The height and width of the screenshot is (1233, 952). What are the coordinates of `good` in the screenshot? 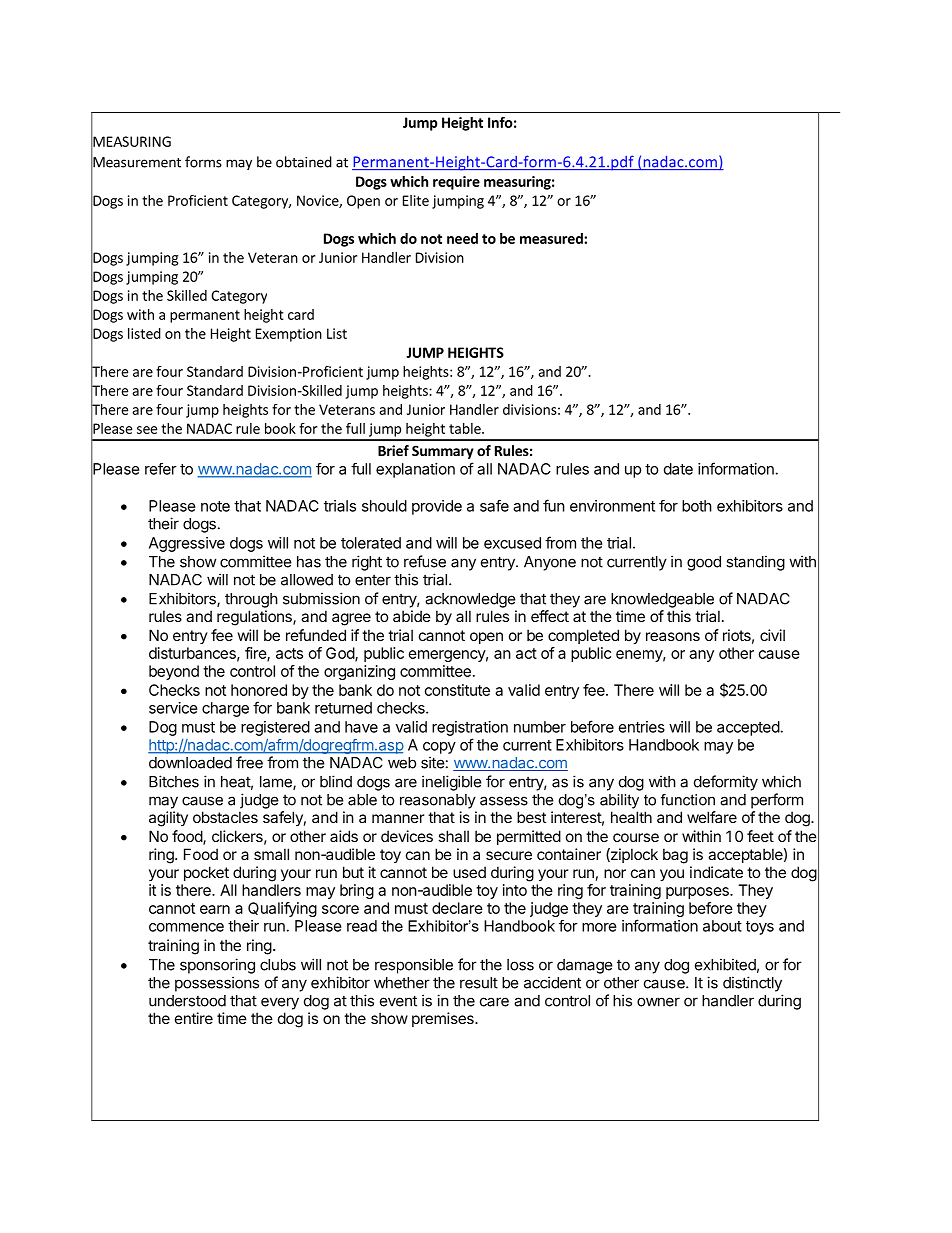 It's located at (704, 563).
